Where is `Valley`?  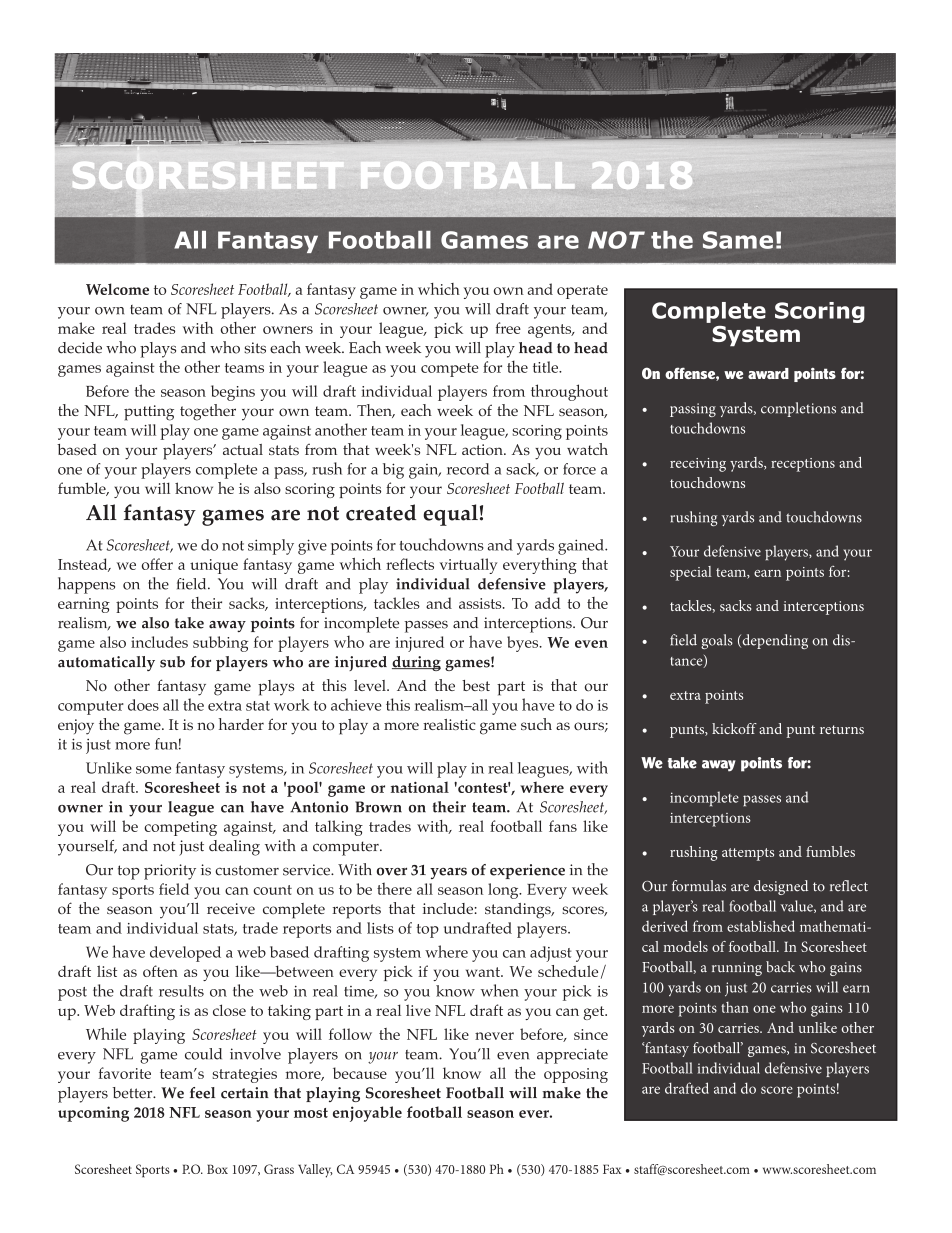
Valley is located at coordinates (315, 1171).
